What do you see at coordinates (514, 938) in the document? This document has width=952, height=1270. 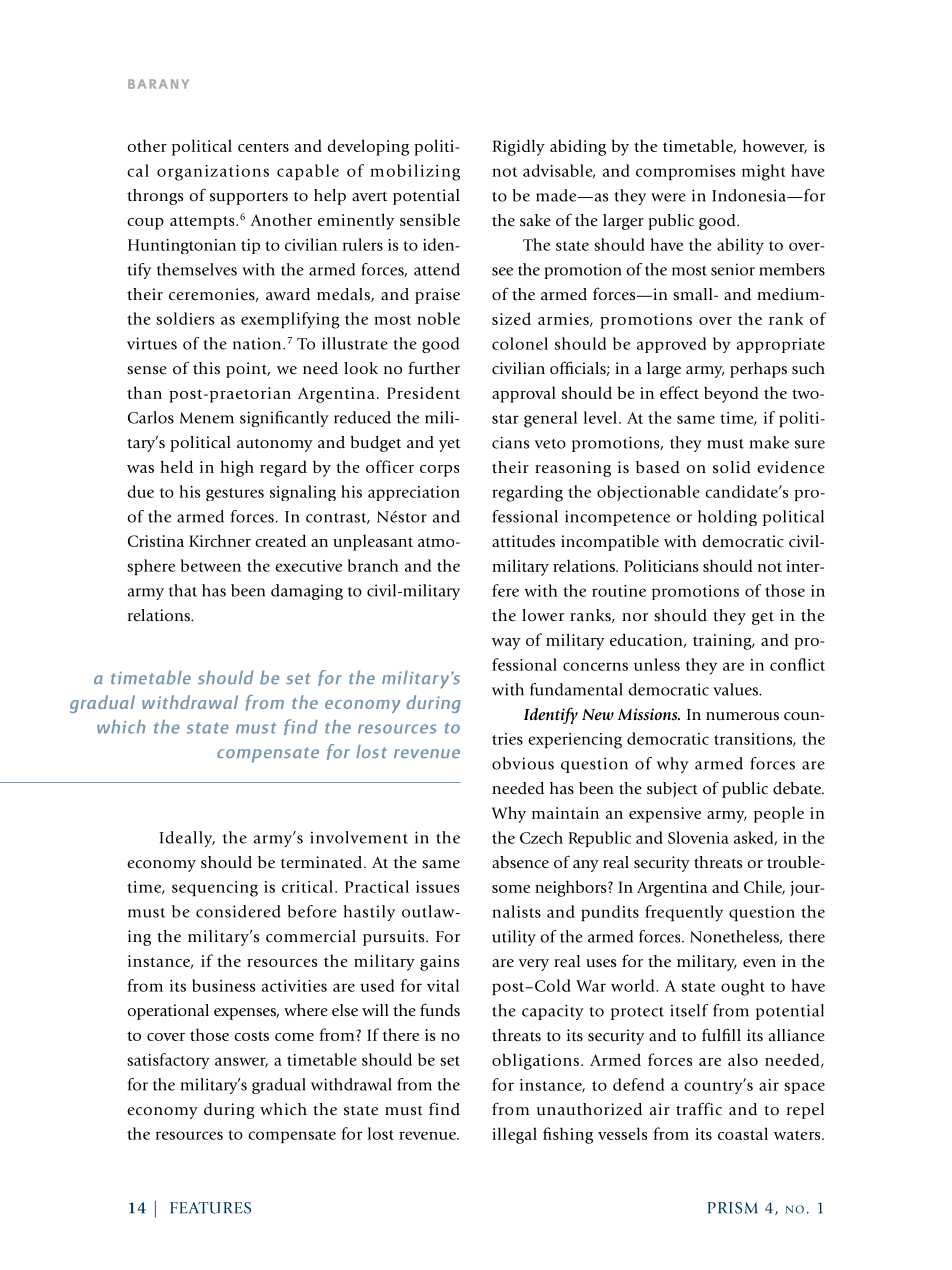 I see `utility` at bounding box center [514, 938].
